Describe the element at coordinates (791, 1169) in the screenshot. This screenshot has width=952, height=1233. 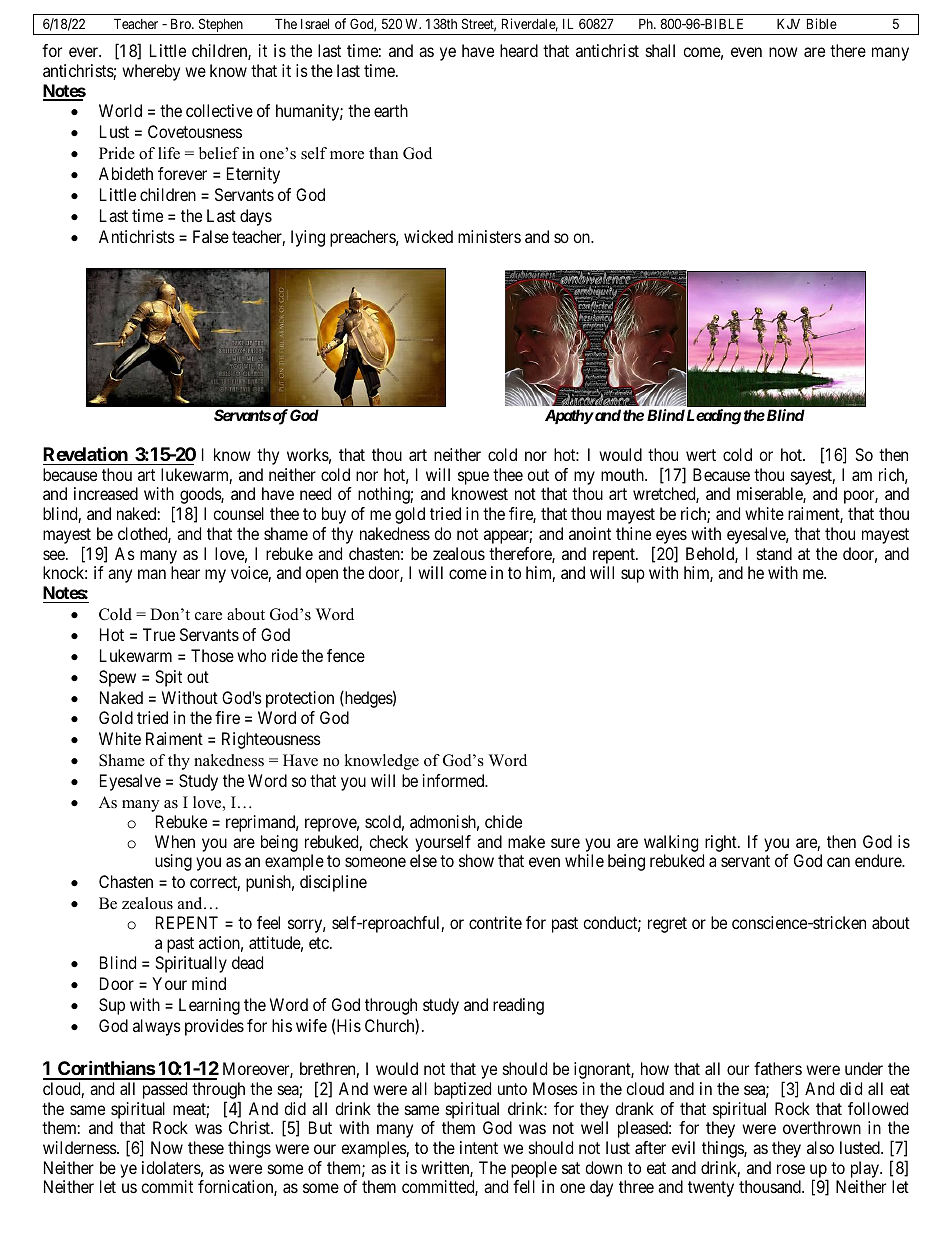
I see `rose` at that location.
